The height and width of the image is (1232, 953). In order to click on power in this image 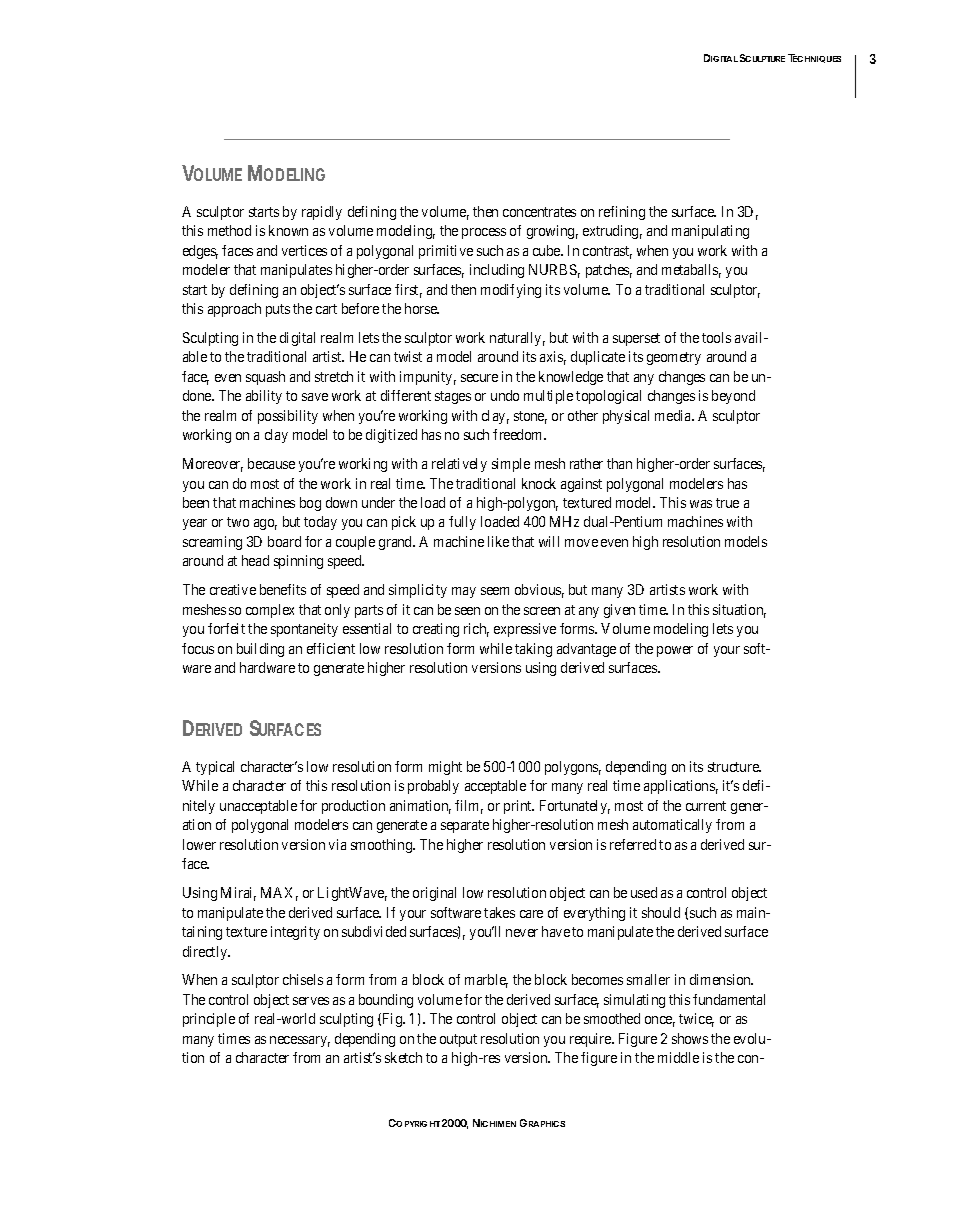, I will do `click(675, 651)`.
